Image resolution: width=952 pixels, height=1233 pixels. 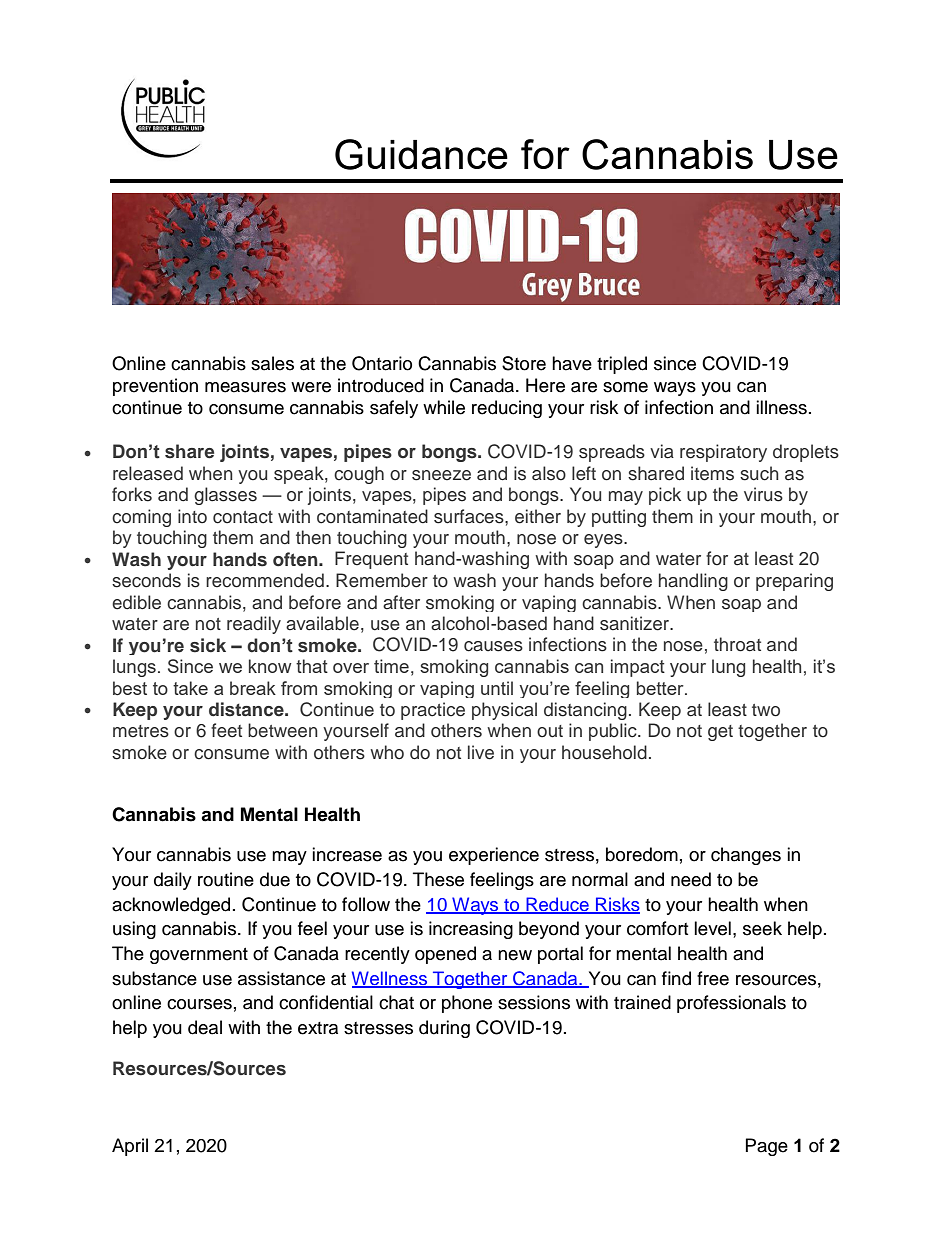 I want to click on items, so click(x=712, y=473).
